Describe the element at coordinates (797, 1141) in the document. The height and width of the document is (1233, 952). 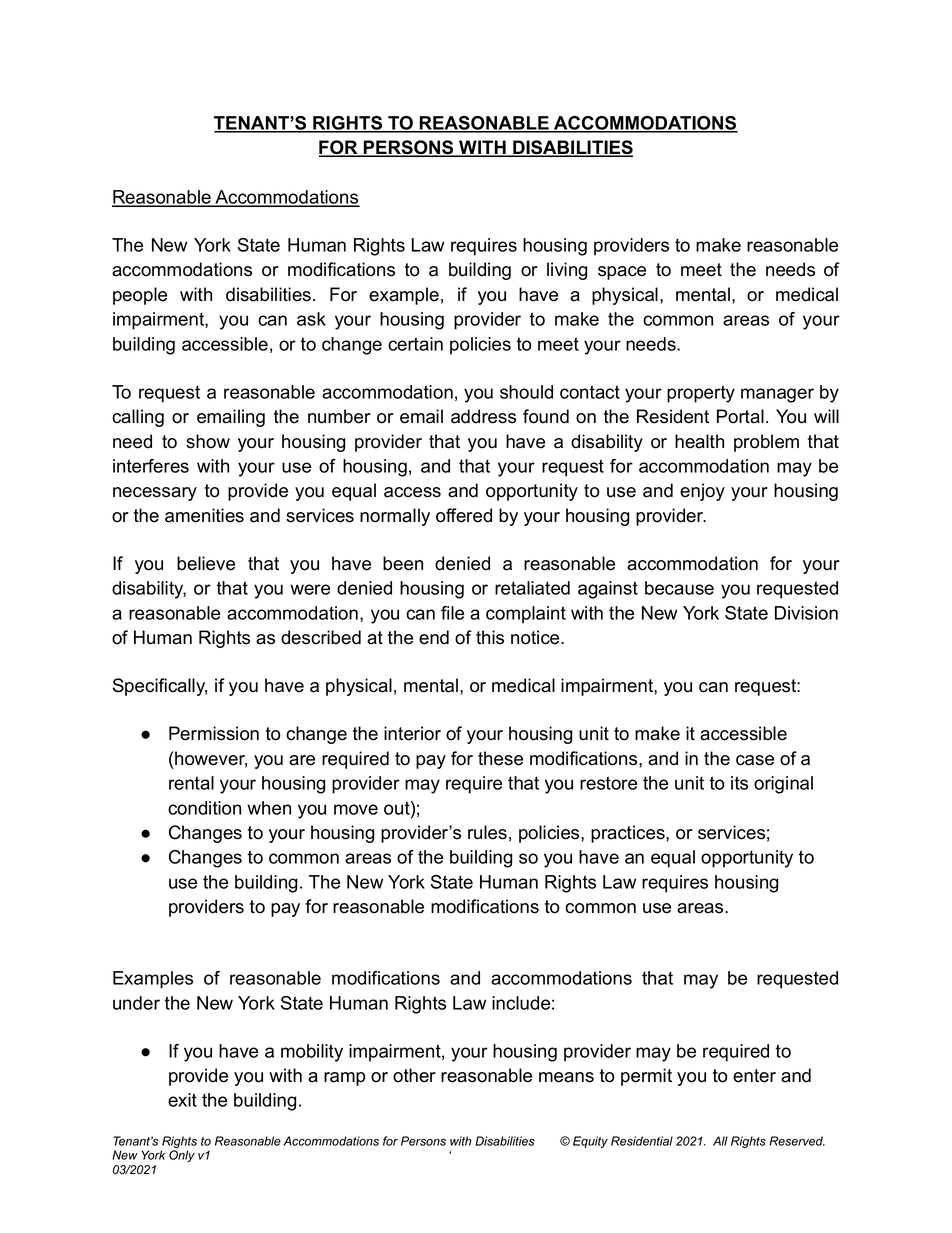
I see `Reserved` at that location.
